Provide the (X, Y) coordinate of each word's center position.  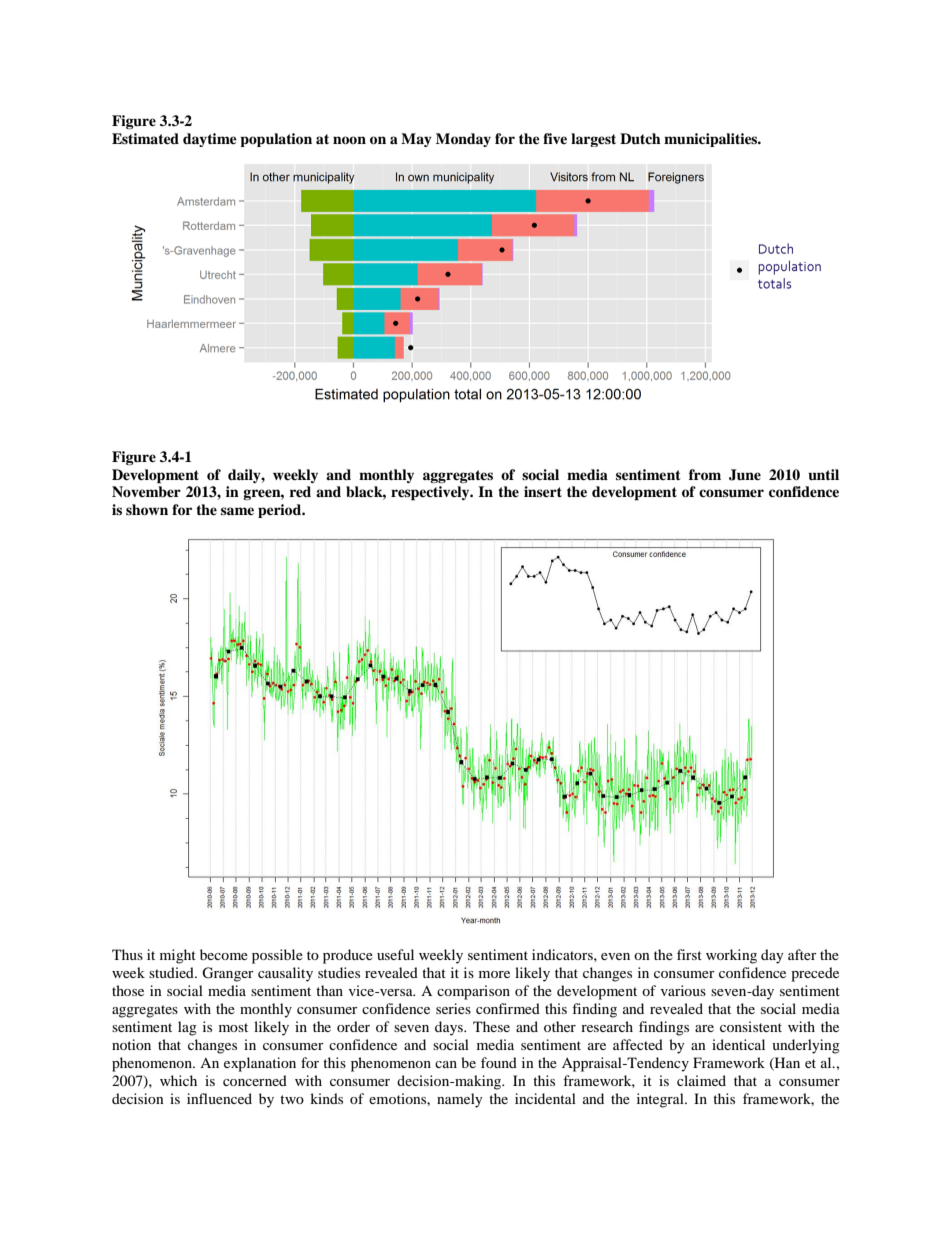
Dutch (640, 139)
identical (738, 1044)
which (178, 1080)
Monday (463, 140)
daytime (210, 140)
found (499, 1062)
